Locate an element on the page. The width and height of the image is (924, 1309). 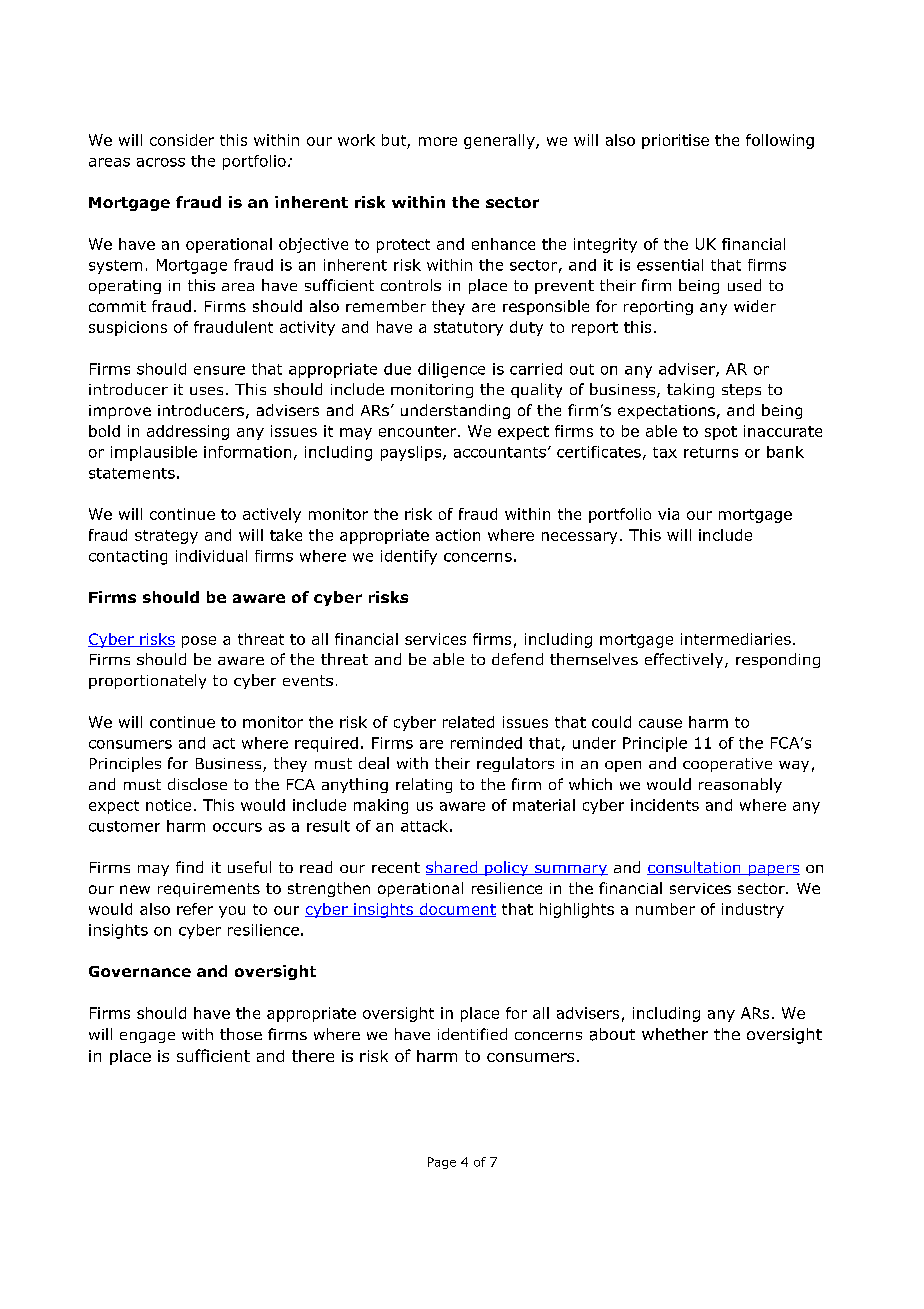
engage is located at coordinates (147, 1037).
